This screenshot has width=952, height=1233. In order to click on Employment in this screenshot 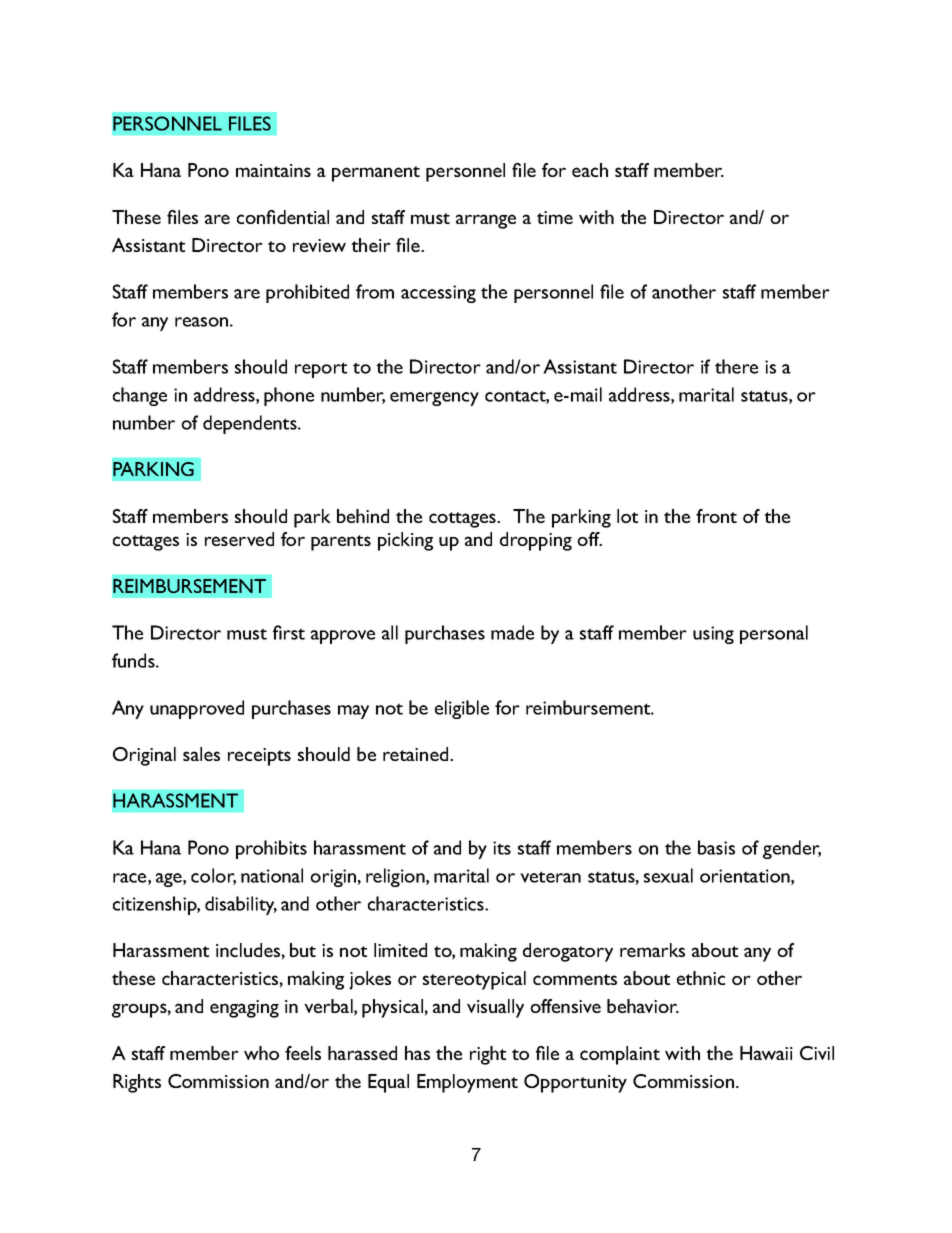, I will do `click(467, 1083)`.
